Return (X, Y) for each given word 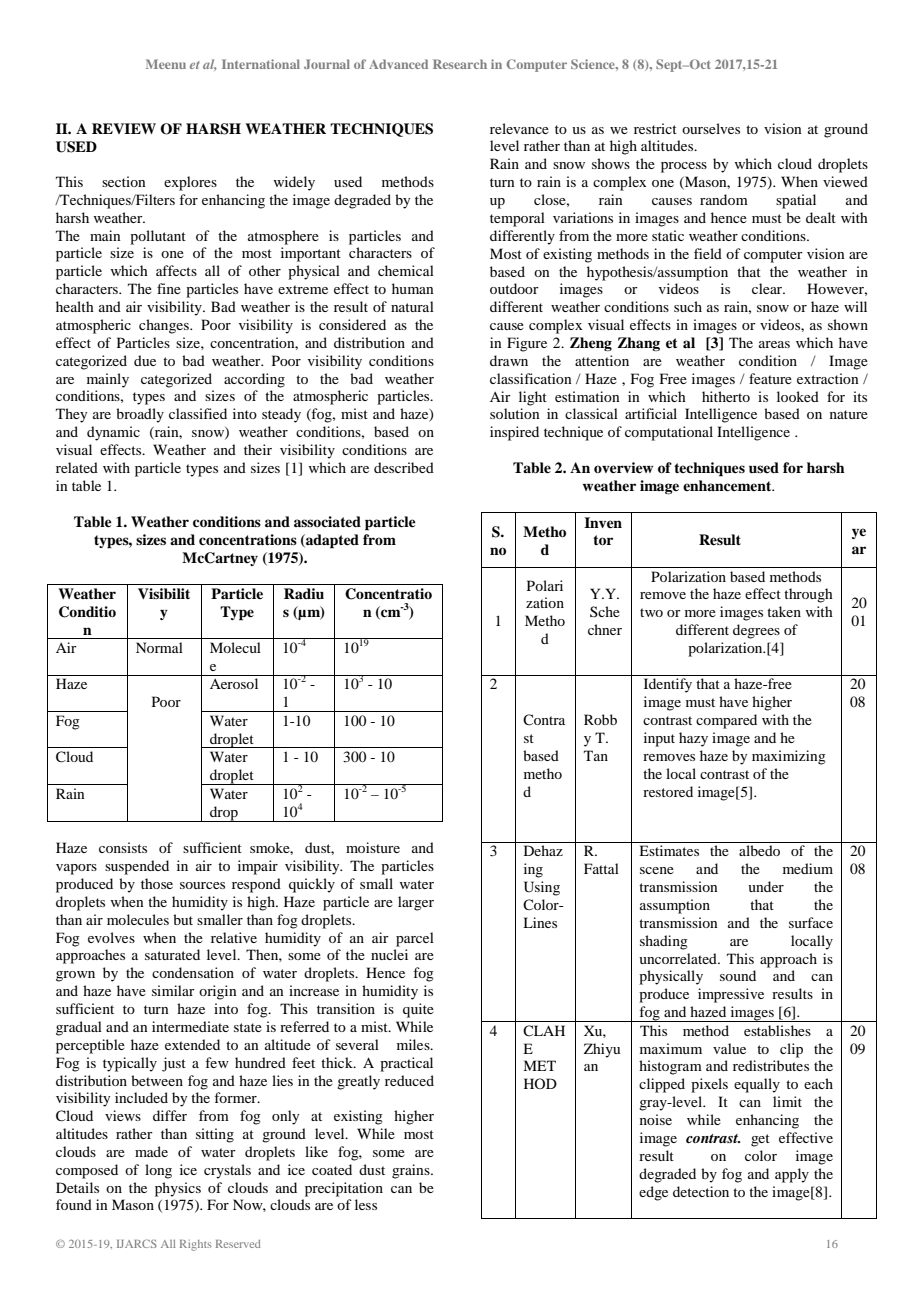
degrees (756, 631)
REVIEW (124, 128)
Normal (159, 647)
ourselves (711, 128)
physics (178, 1189)
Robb (600, 719)
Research (460, 64)
